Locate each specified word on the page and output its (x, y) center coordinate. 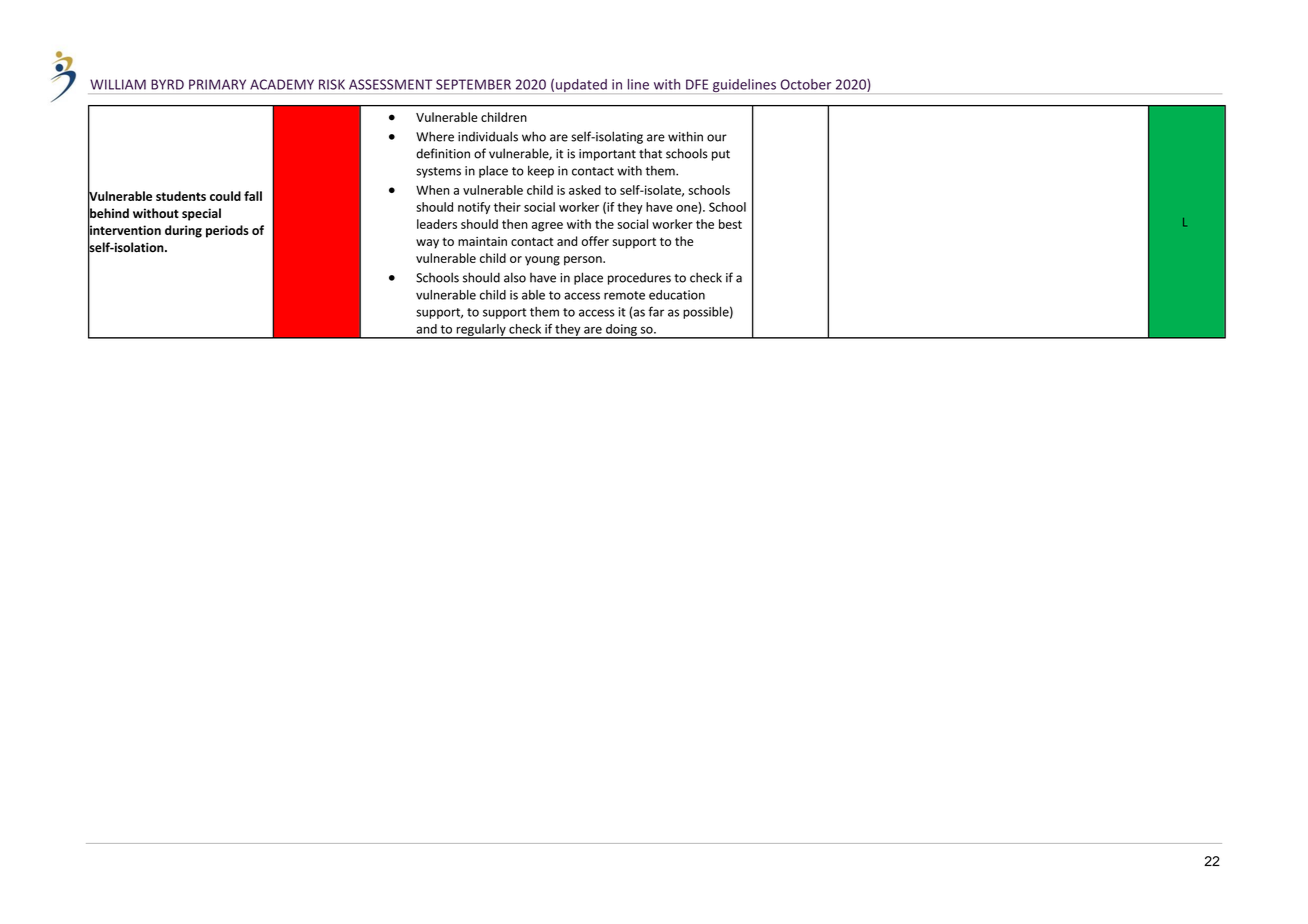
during (183, 231)
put (721, 155)
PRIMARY (217, 84)
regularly (481, 331)
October (806, 84)
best (730, 224)
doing (621, 331)
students (181, 196)
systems (438, 172)
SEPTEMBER (473, 84)
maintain (482, 241)
